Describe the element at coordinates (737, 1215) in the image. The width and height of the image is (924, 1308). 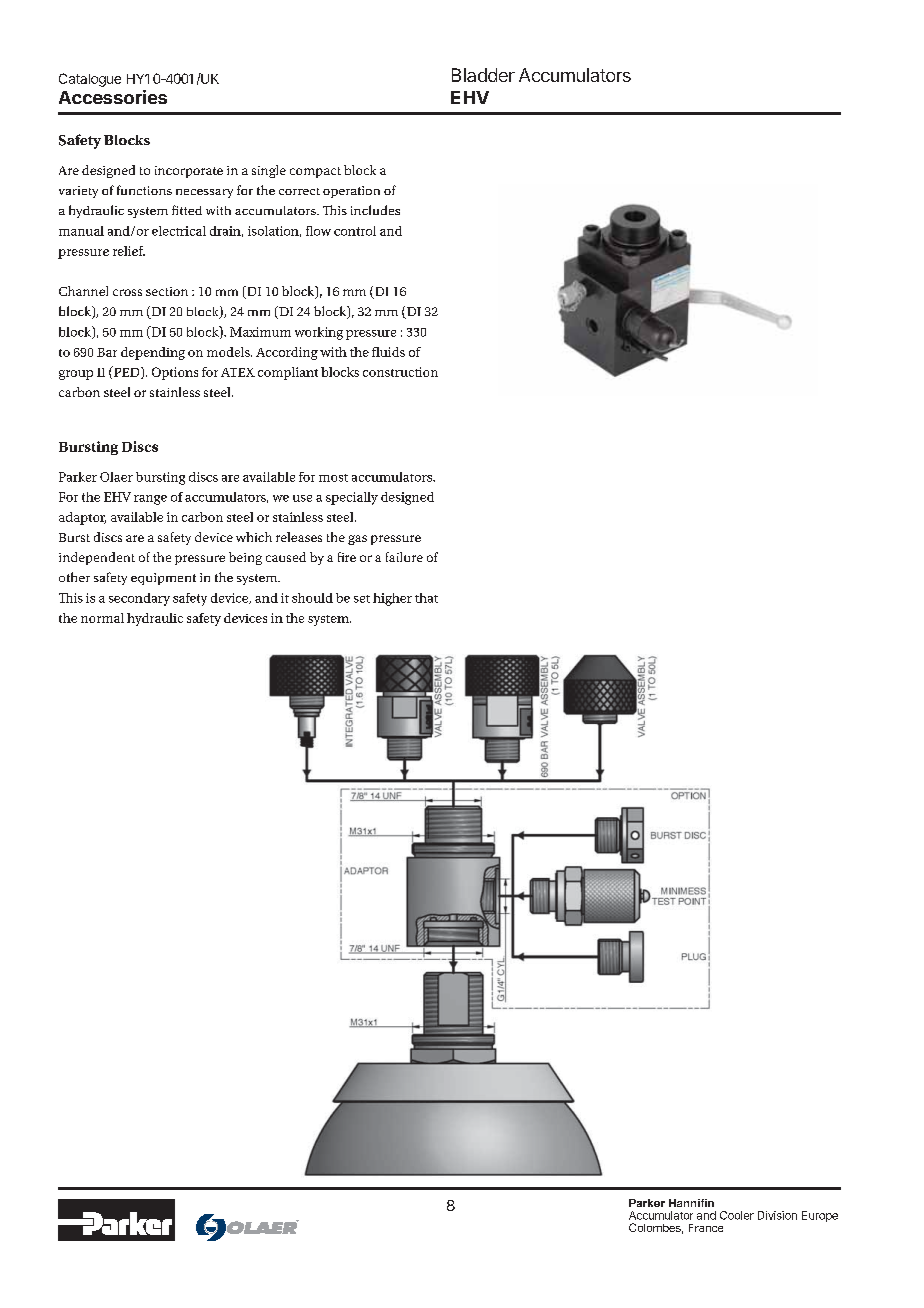
I see `Cooler` at that location.
